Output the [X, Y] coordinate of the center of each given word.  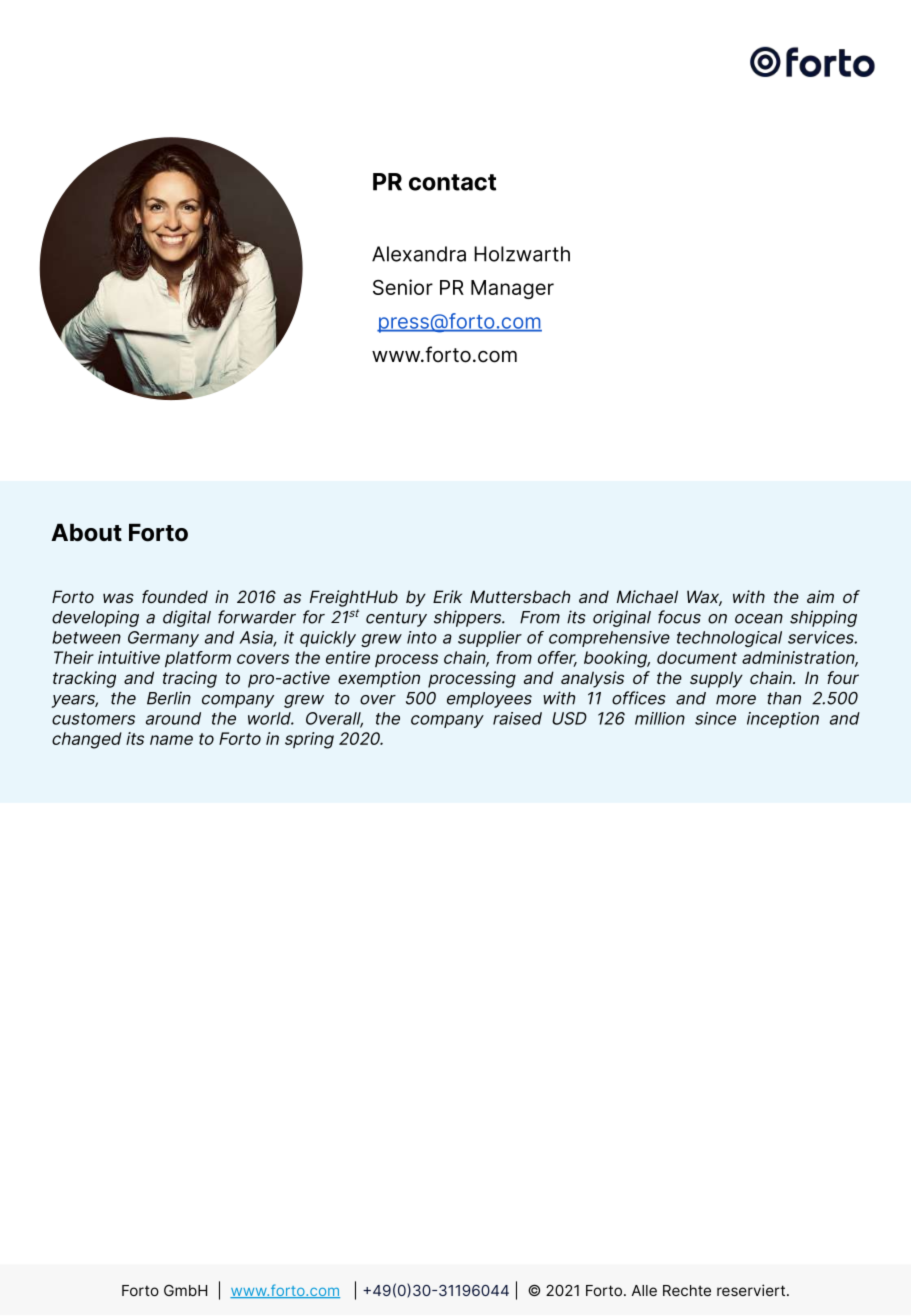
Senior [403, 287]
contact [452, 182]
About [86, 533]
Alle [644, 1290]
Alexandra [419, 254]
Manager [512, 289]
